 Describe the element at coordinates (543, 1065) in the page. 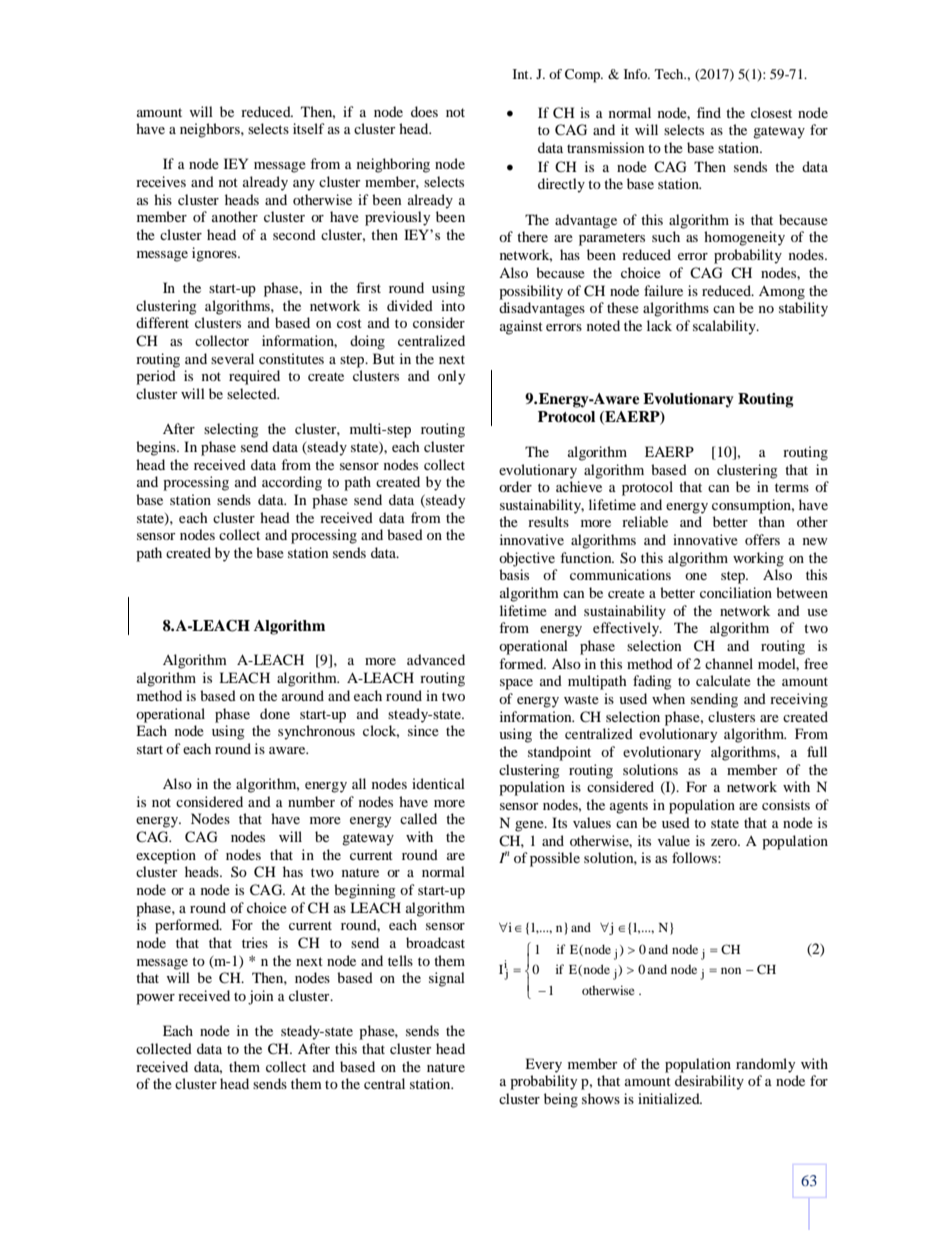

I see `Every` at that location.
